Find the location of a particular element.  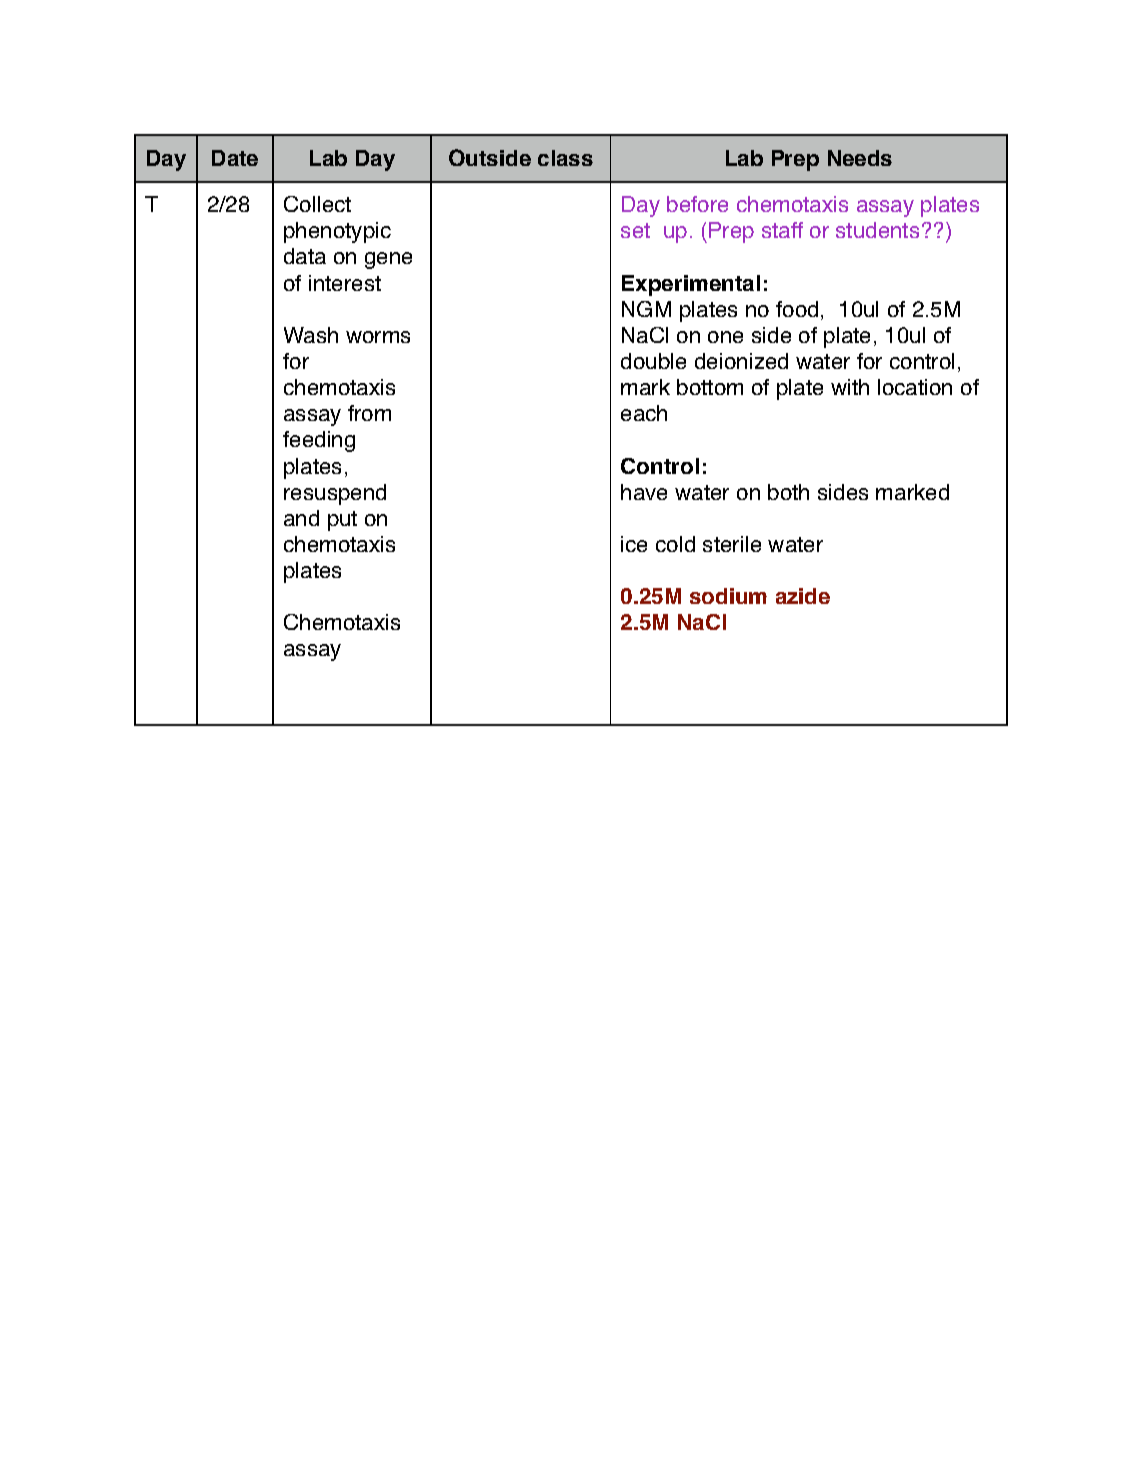

class is located at coordinates (565, 158).
